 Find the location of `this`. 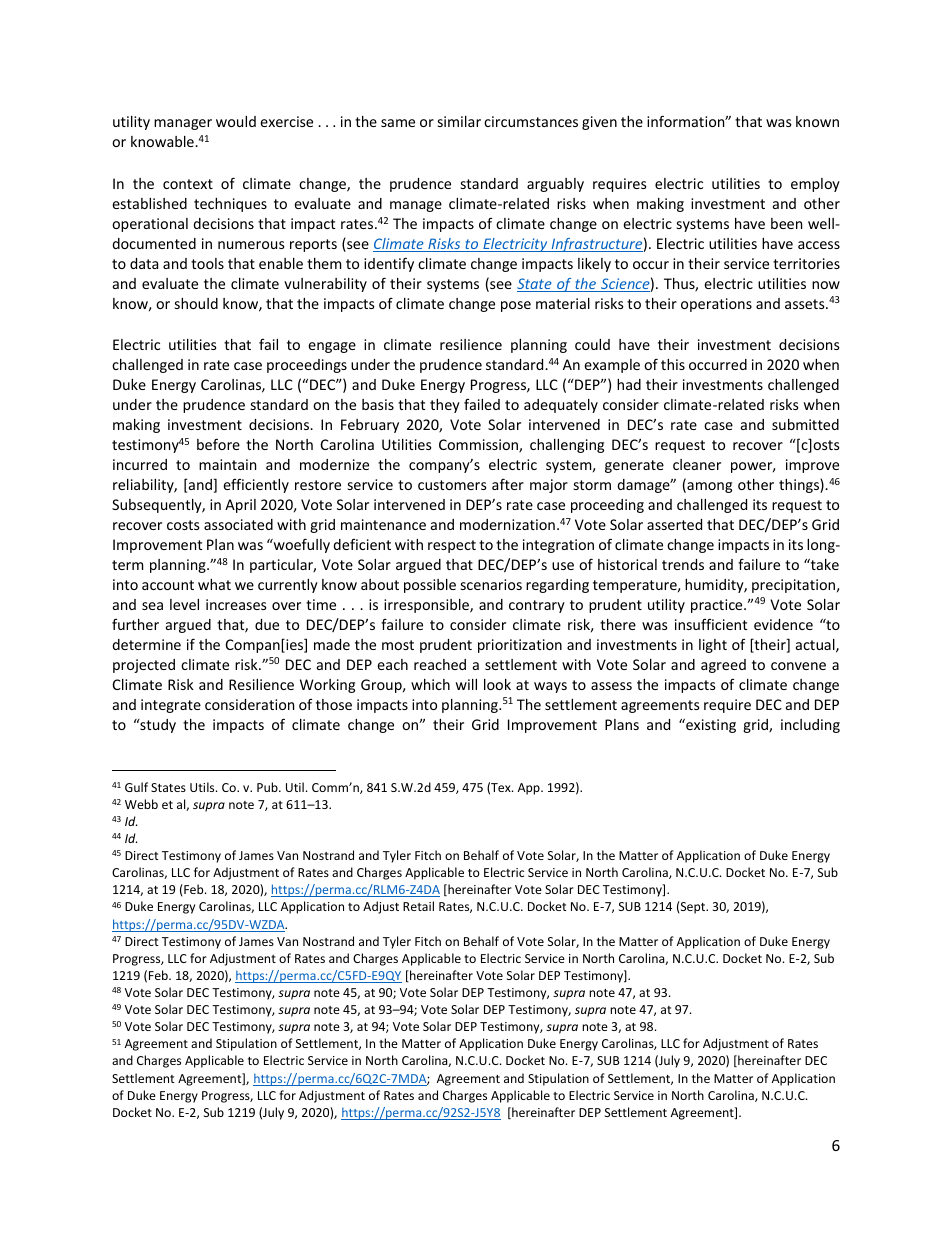

this is located at coordinates (673, 364).
